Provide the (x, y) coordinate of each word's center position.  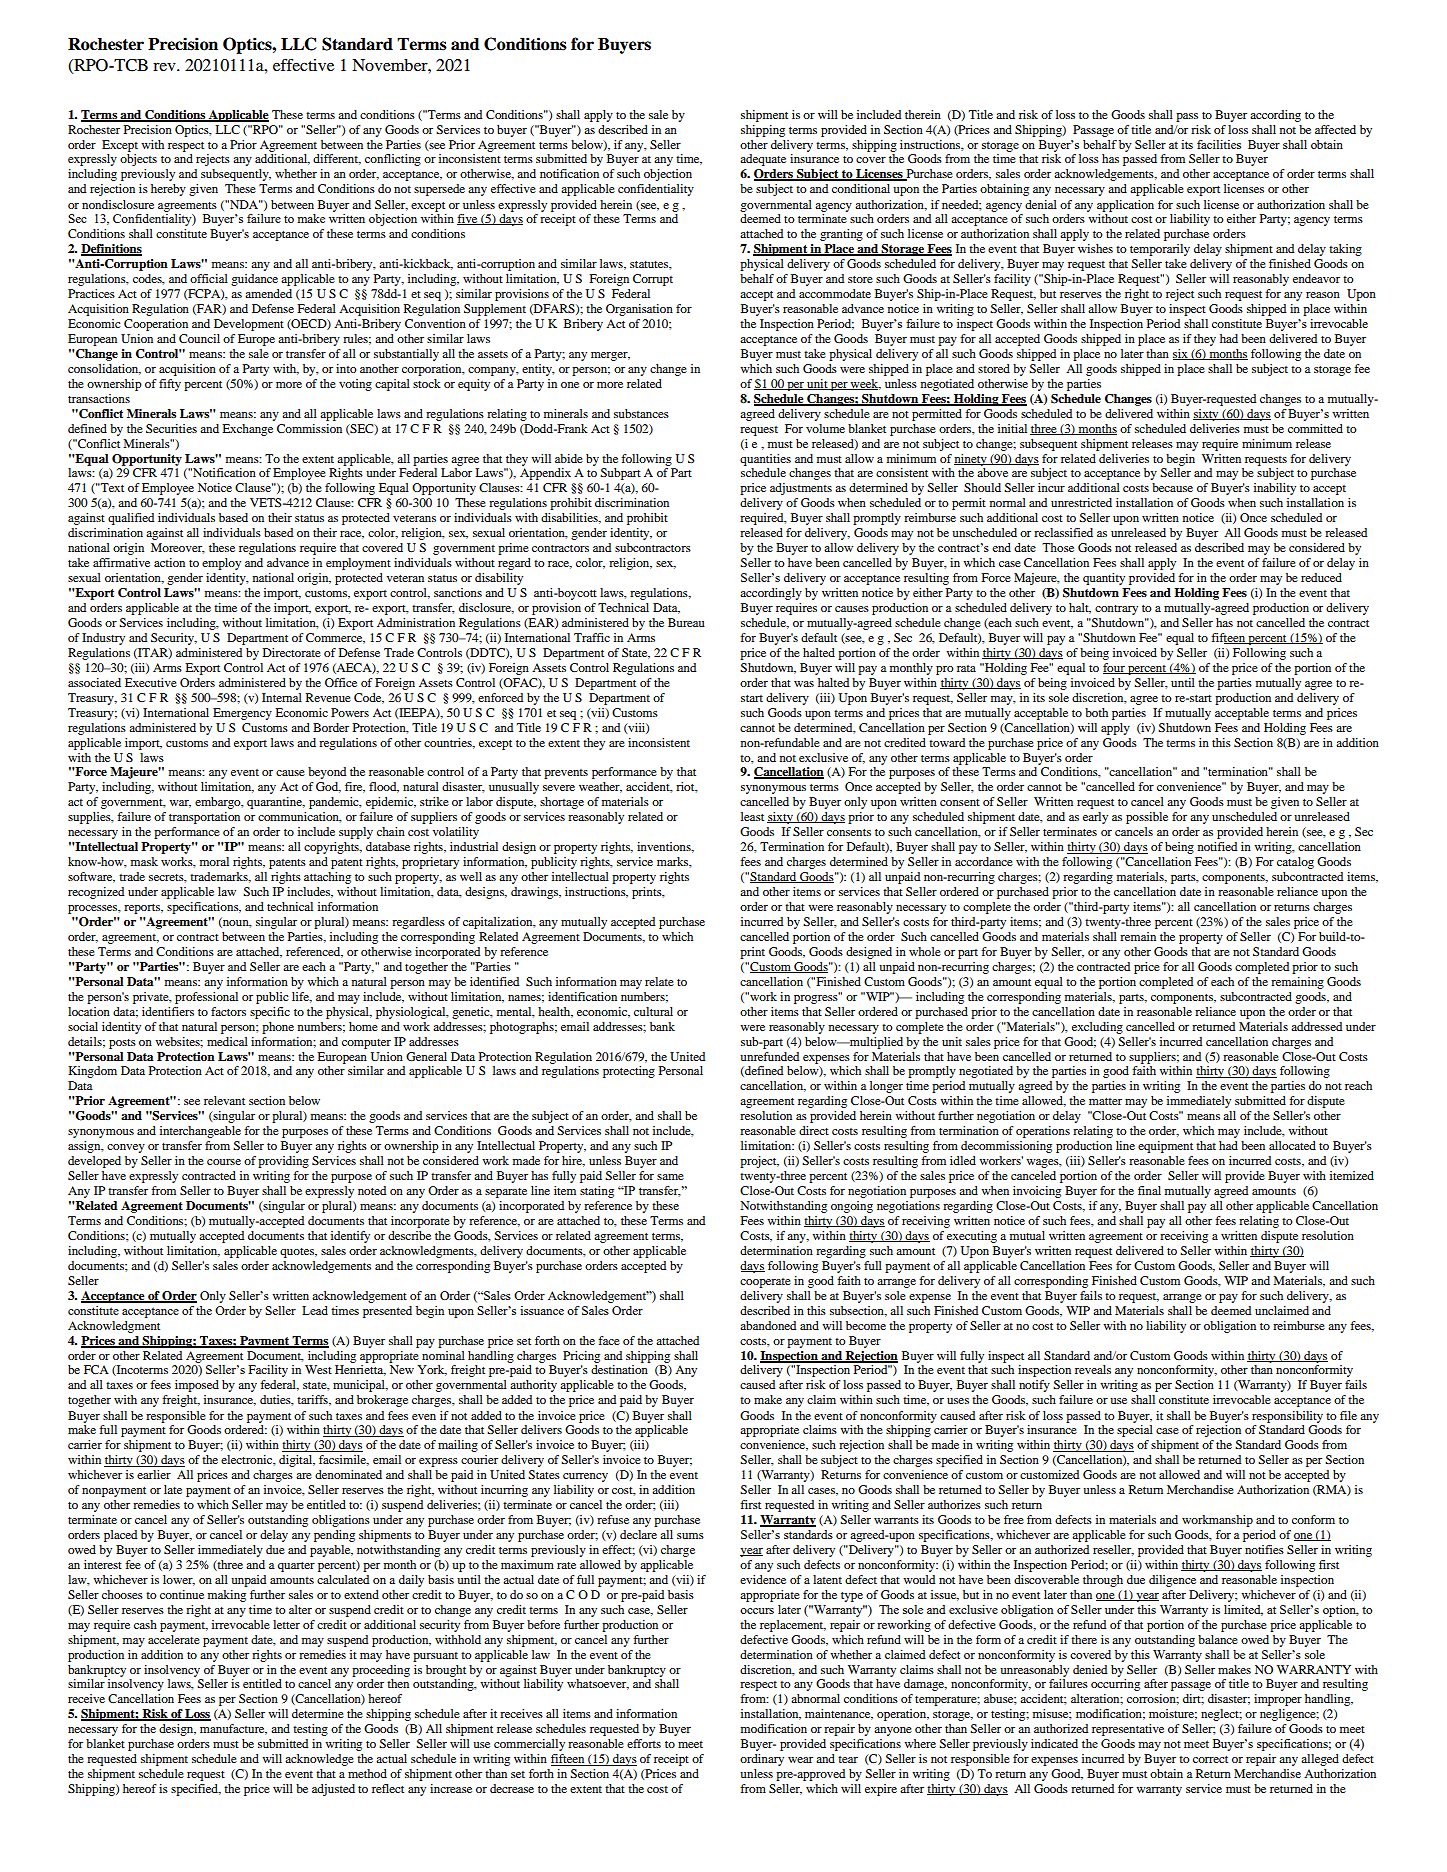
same (670, 1177)
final (1149, 1190)
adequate (763, 160)
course (224, 1162)
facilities (1219, 144)
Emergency (242, 714)
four (1115, 668)
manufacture (233, 1729)
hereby (168, 190)
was (804, 684)
